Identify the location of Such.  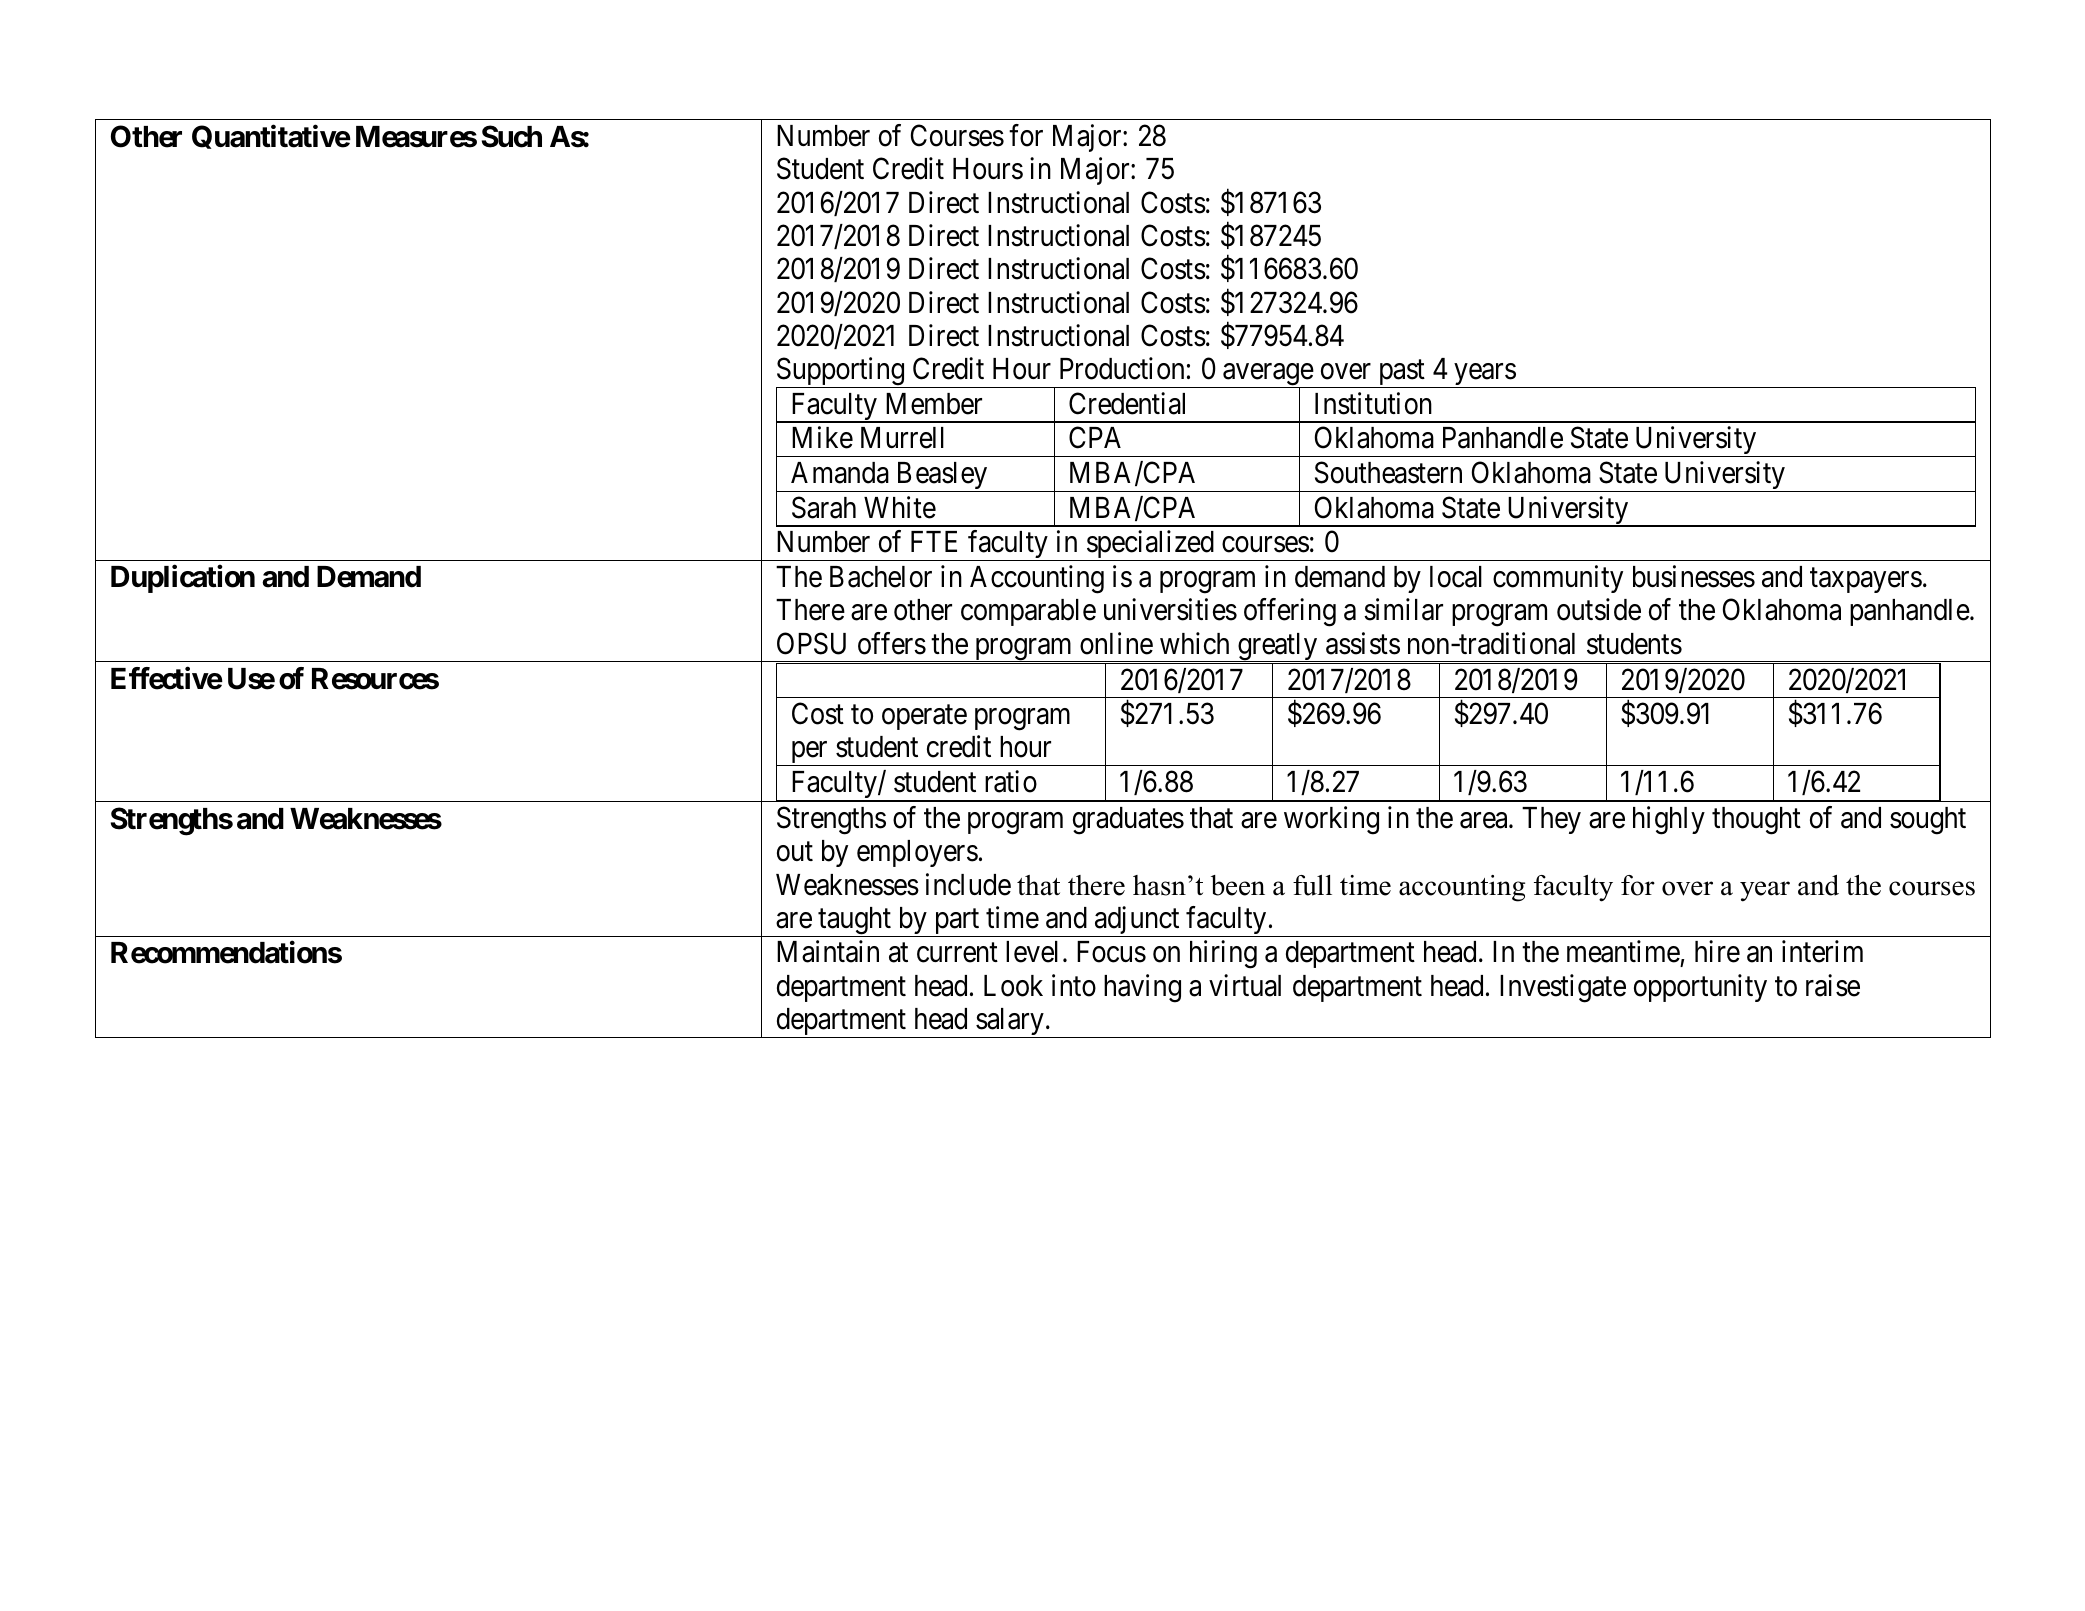
(512, 136).
